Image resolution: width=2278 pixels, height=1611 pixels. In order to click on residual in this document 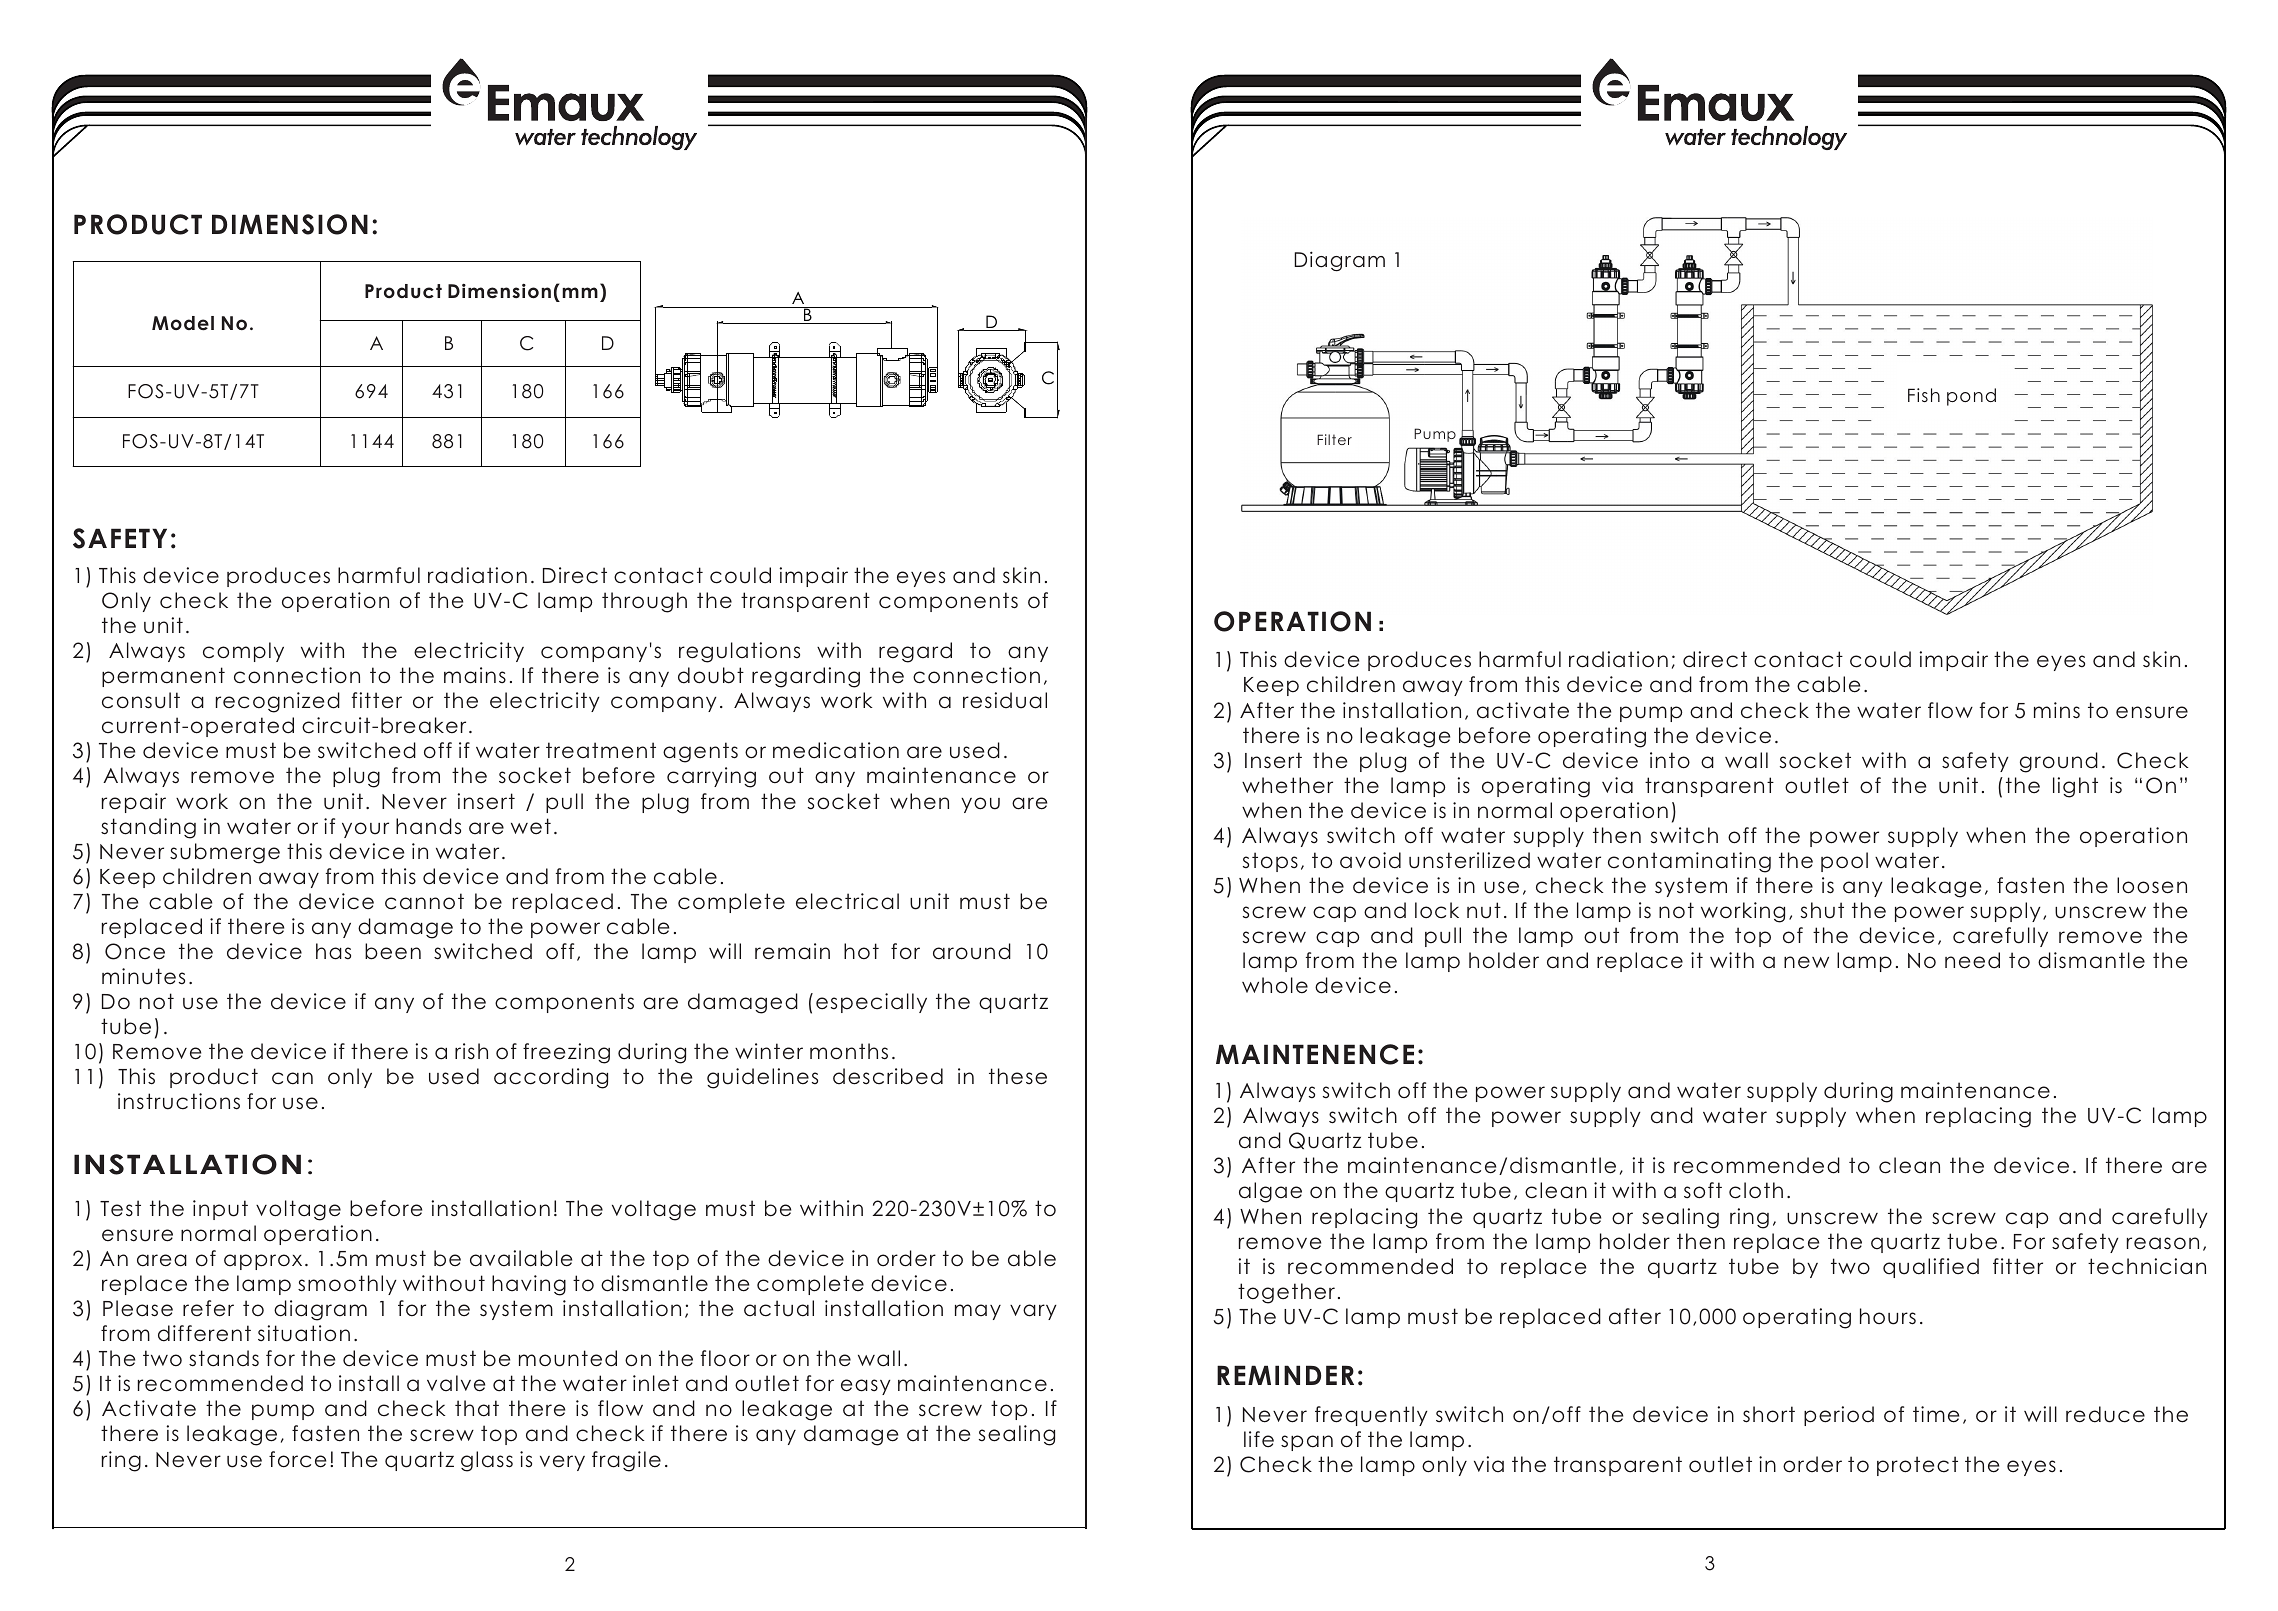, I will do `click(1005, 700)`.
